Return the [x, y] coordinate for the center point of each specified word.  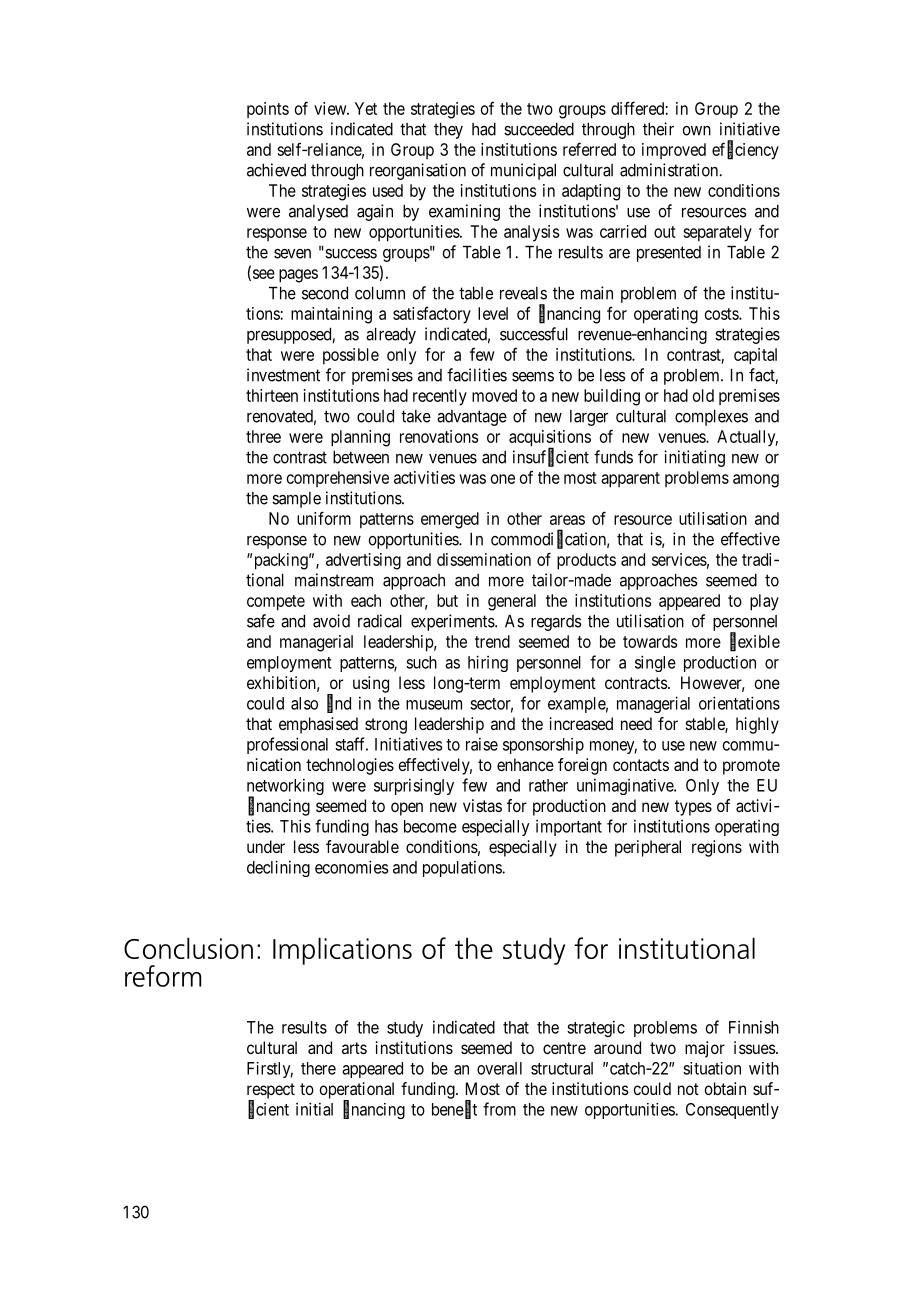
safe [261, 621]
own [696, 131]
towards [650, 641]
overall [499, 1068]
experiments [453, 622]
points [268, 110]
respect [271, 1092]
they [448, 131]
